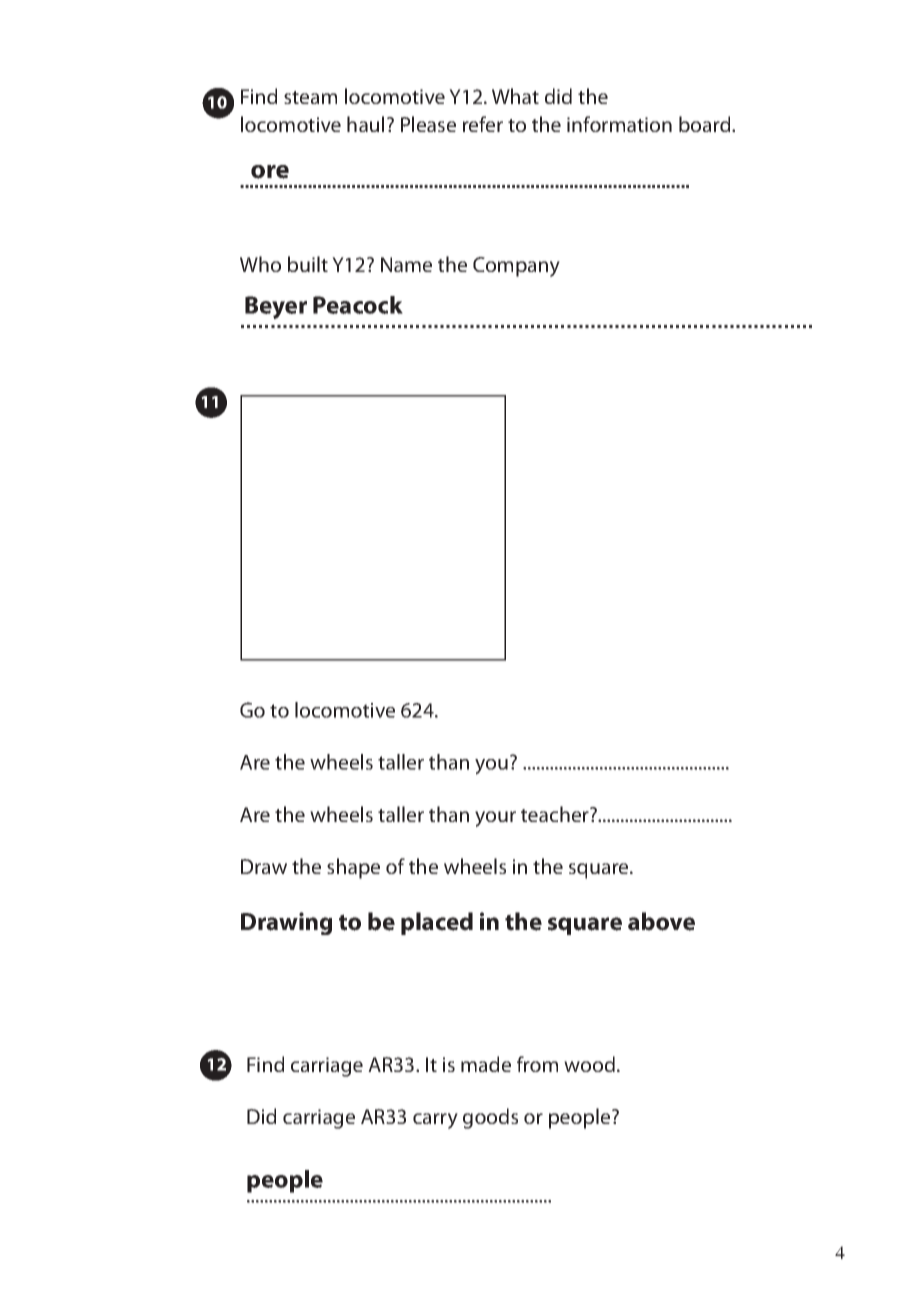 The width and height of the screenshot is (924, 1308). What do you see at coordinates (589, 1064) in the screenshot?
I see `wood` at bounding box center [589, 1064].
